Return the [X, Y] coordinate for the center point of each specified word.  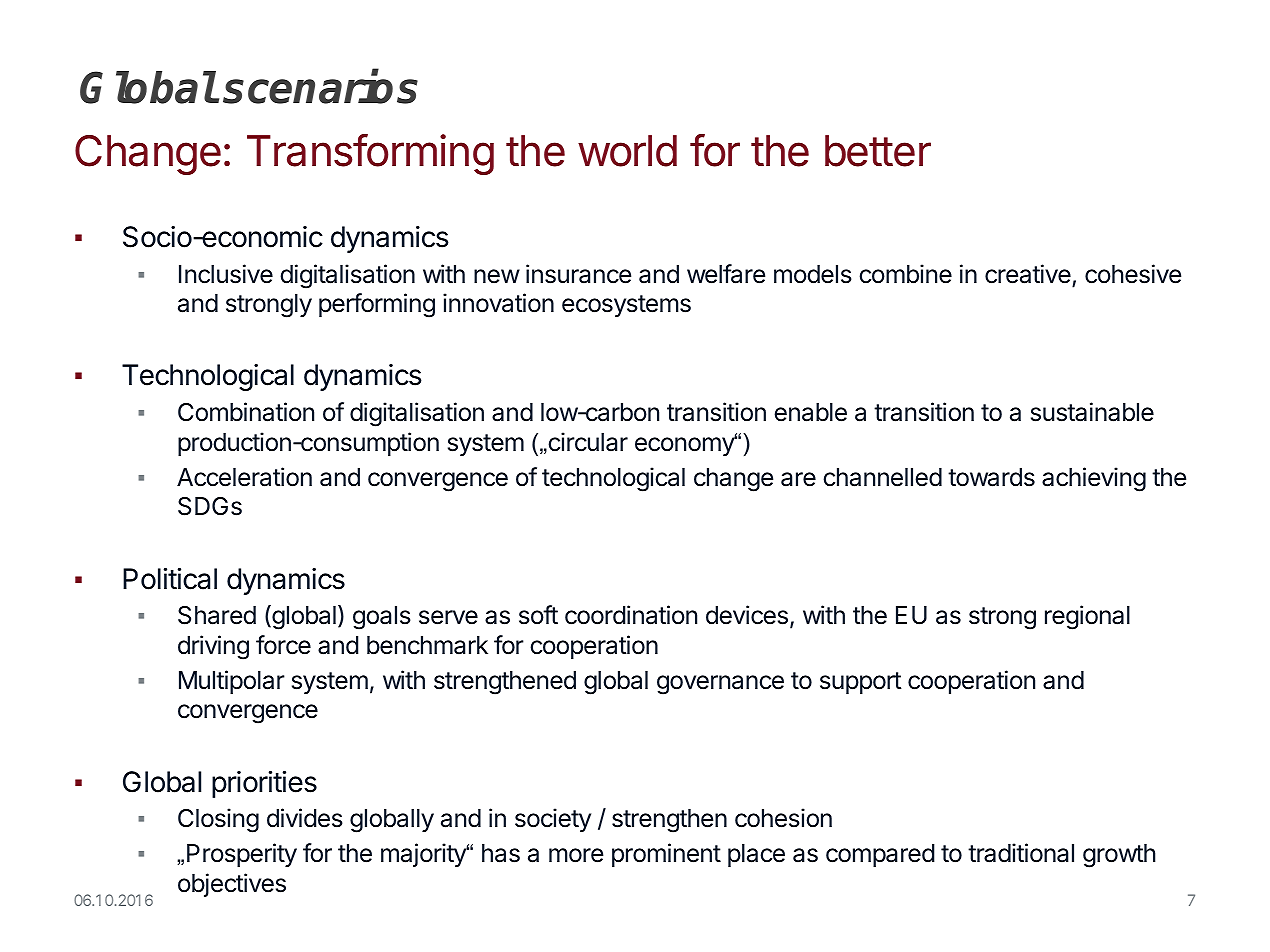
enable [810, 412]
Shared [217, 615]
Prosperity [242, 855]
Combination [246, 412]
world [627, 151]
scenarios [320, 87]
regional [1087, 617]
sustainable [1092, 412]
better [878, 151]
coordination [631, 615]
